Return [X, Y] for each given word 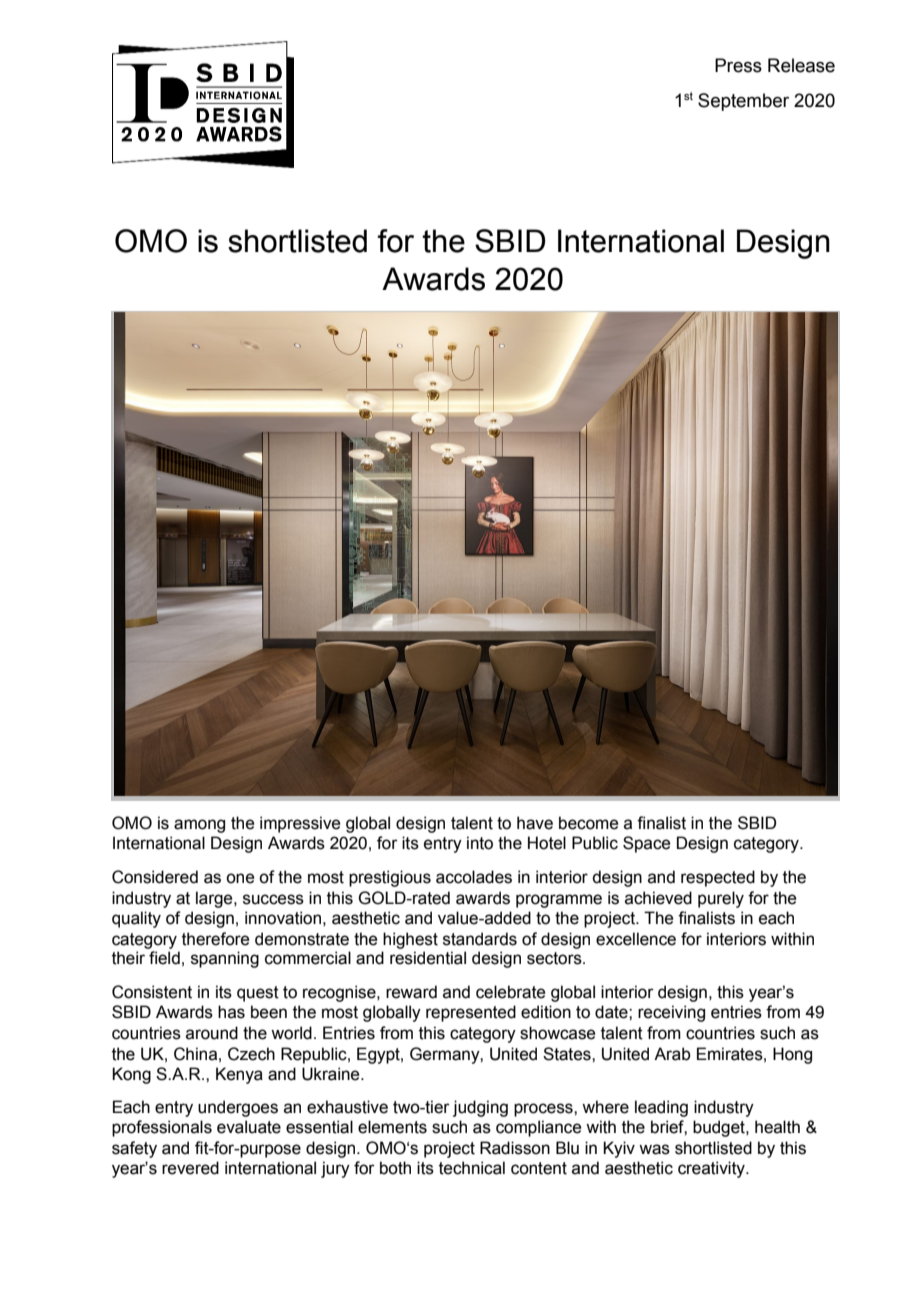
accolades [474, 877]
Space [646, 844]
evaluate [249, 1127]
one [240, 878]
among [199, 826]
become [588, 823]
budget [720, 1128]
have [535, 823]
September [743, 102]
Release [801, 65]
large [215, 899]
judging [480, 1108]
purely [721, 899]
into [480, 843]
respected [718, 878]
